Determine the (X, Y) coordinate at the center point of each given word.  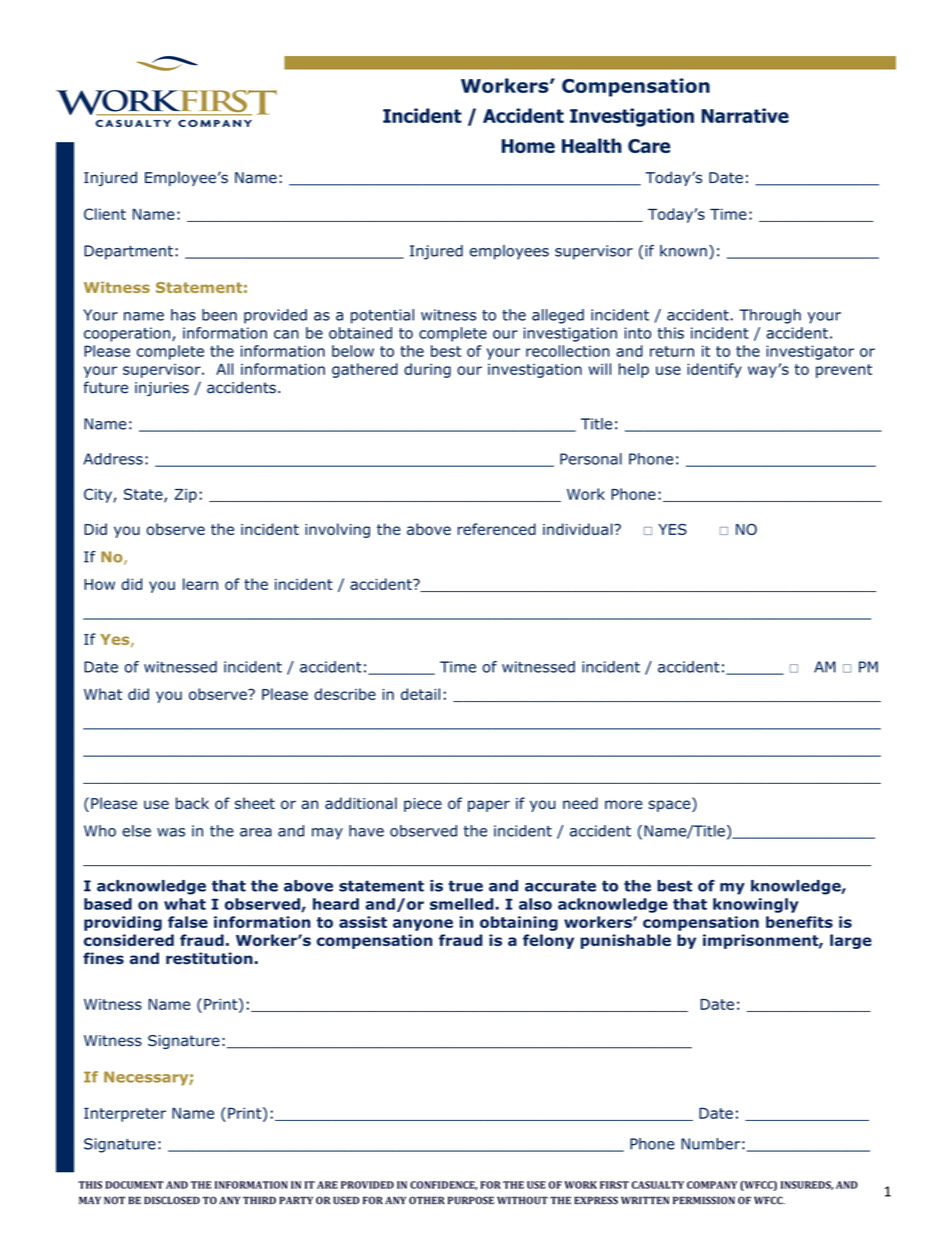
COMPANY (712, 1185)
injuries (162, 389)
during (427, 370)
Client (105, 214)
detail (420, 694)
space (670, 805)
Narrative (745, 115)
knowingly (756, 905)
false (188, 922)
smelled (463, 904)
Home (528, 146)
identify (714, 370)
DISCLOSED (172, 1200)
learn (200, 584)
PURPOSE (471, 1200)
